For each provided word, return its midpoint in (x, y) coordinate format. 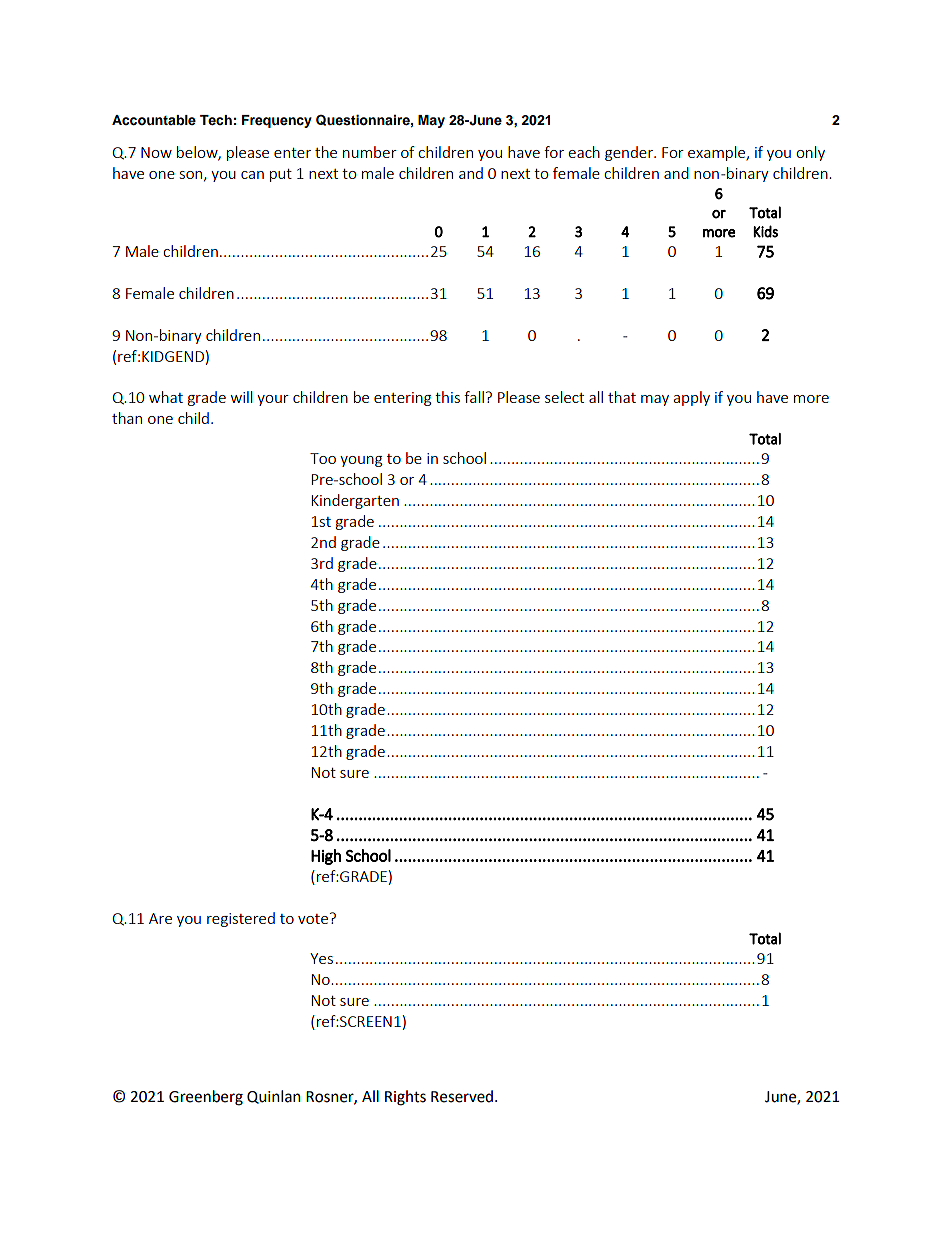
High (326, 857)
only (810, 153)
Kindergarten (355, 501)
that (622, 397)
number (370, 152)
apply (691, 398)
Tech (216, 120)
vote (314, 918)
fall (474, 397)
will (241, 397)
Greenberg (206, 1098)
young (361, 461)
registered (241, 919)
